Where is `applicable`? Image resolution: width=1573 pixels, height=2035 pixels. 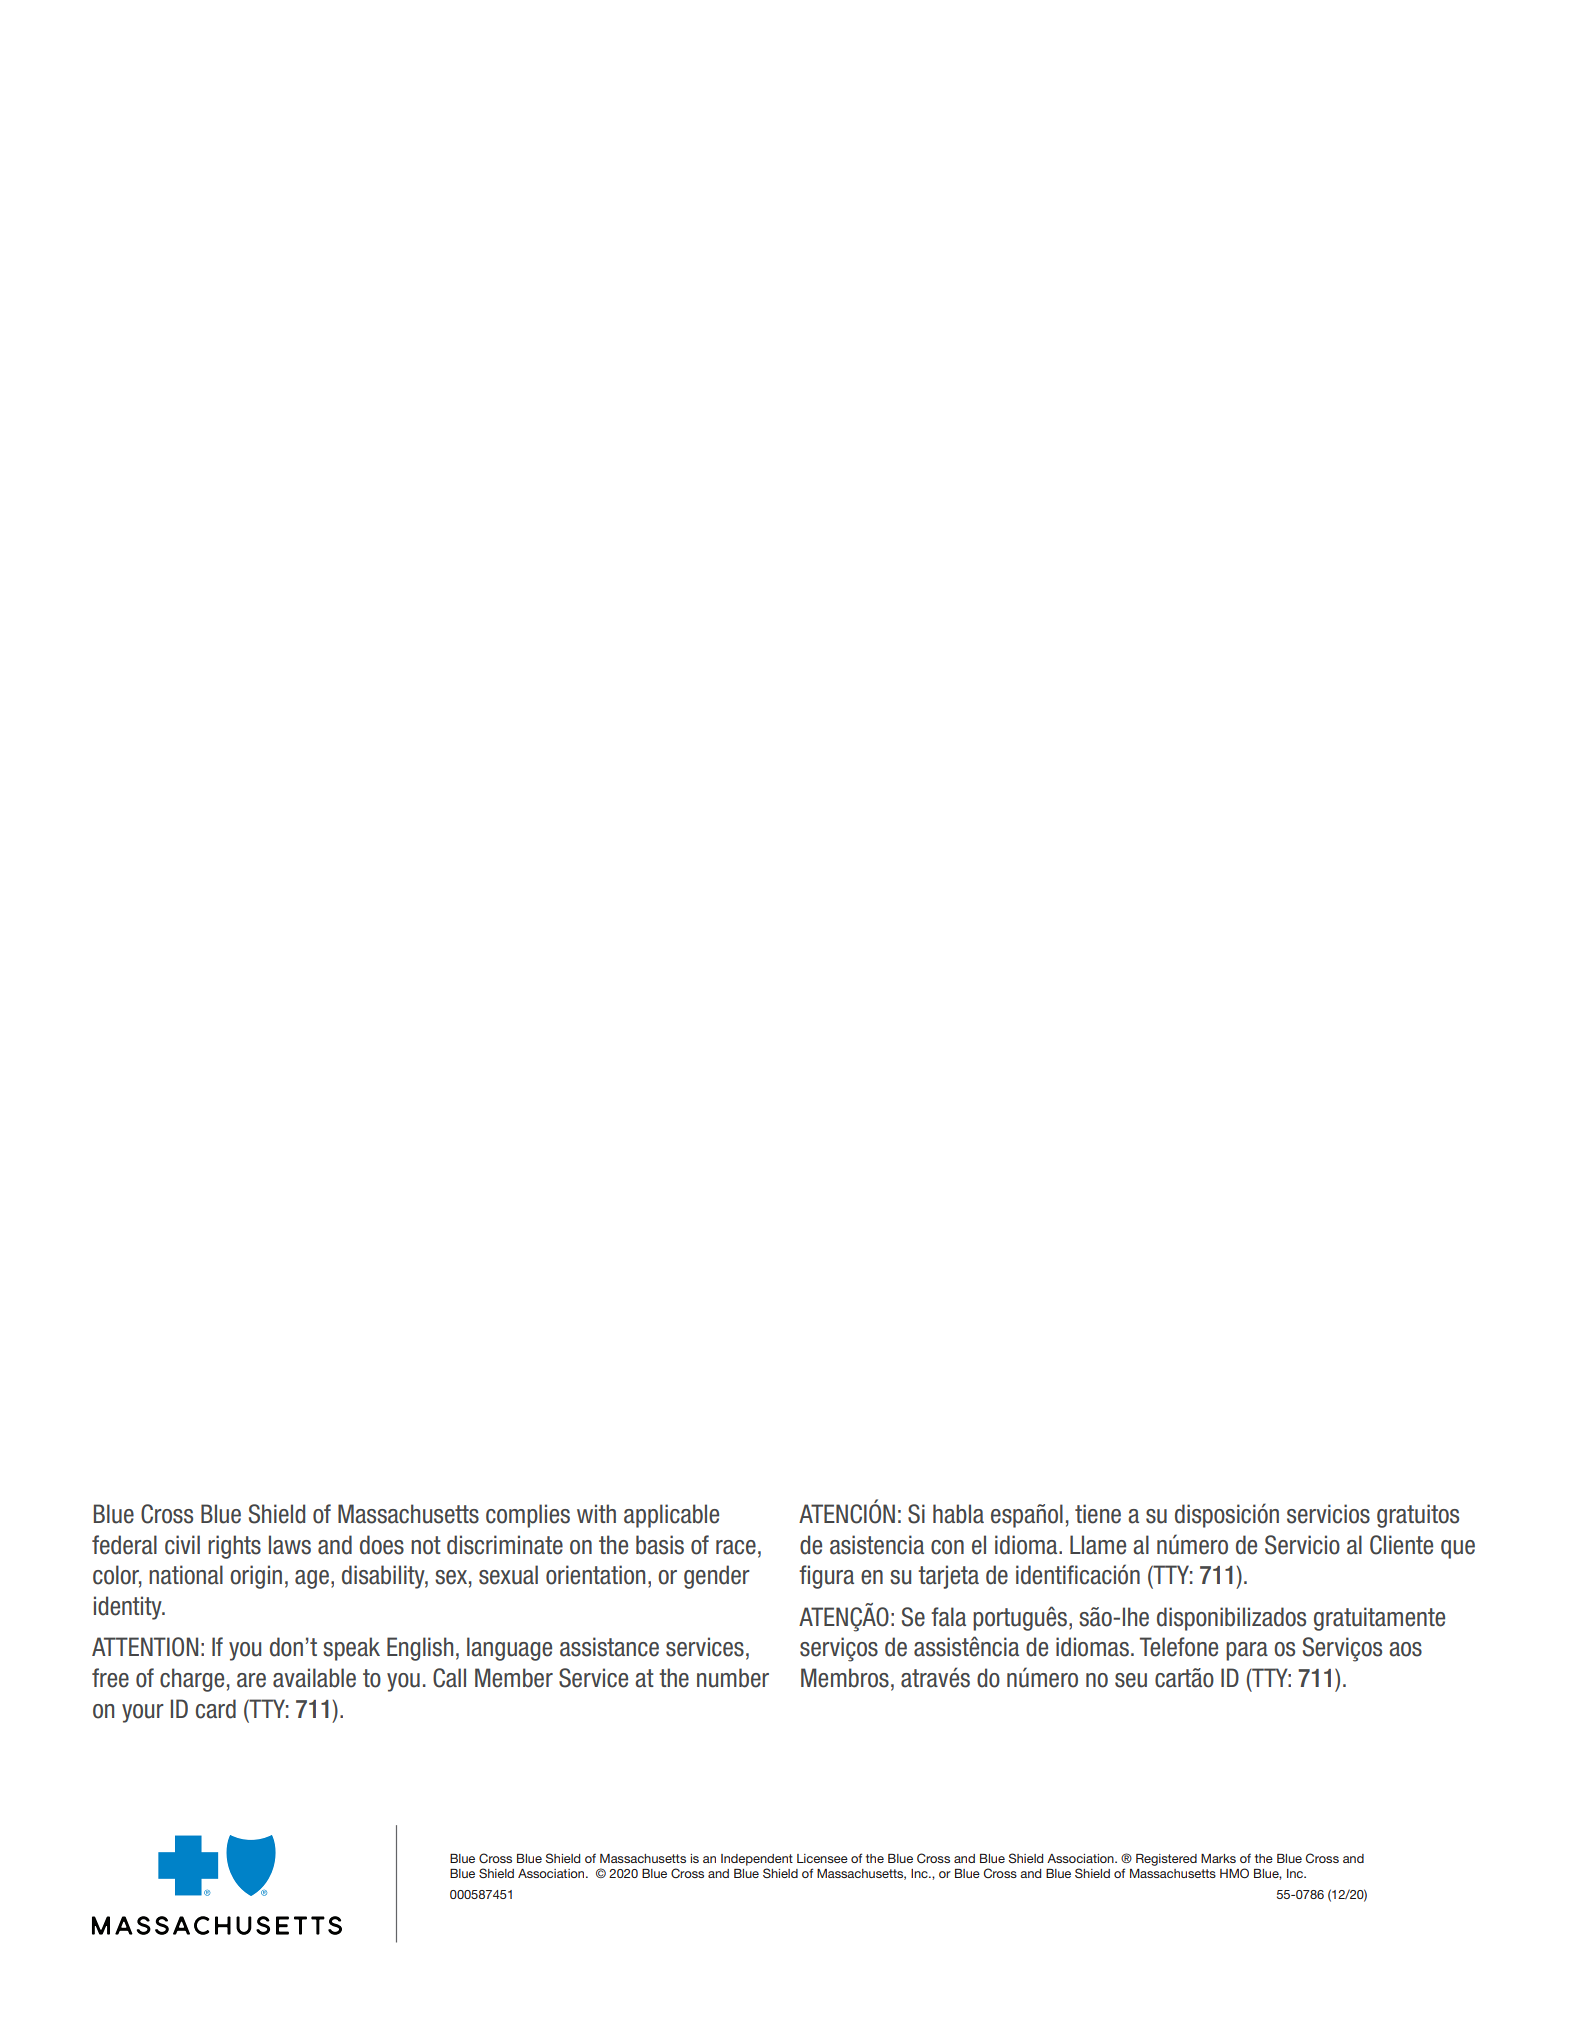 applicable is located at coordinates (671, 1516).
